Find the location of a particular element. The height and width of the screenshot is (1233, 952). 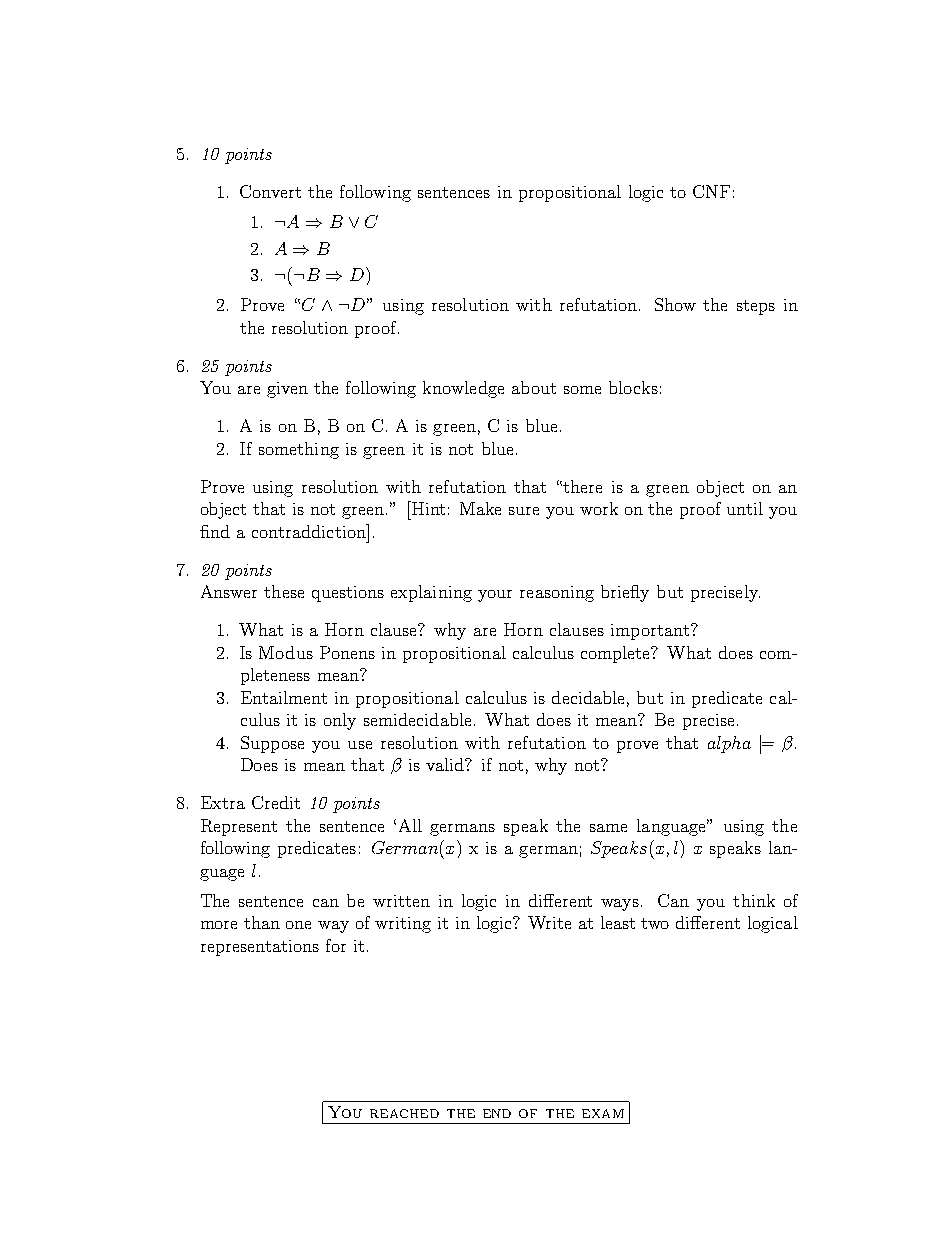

end is located at coordinates (497, 1113).
